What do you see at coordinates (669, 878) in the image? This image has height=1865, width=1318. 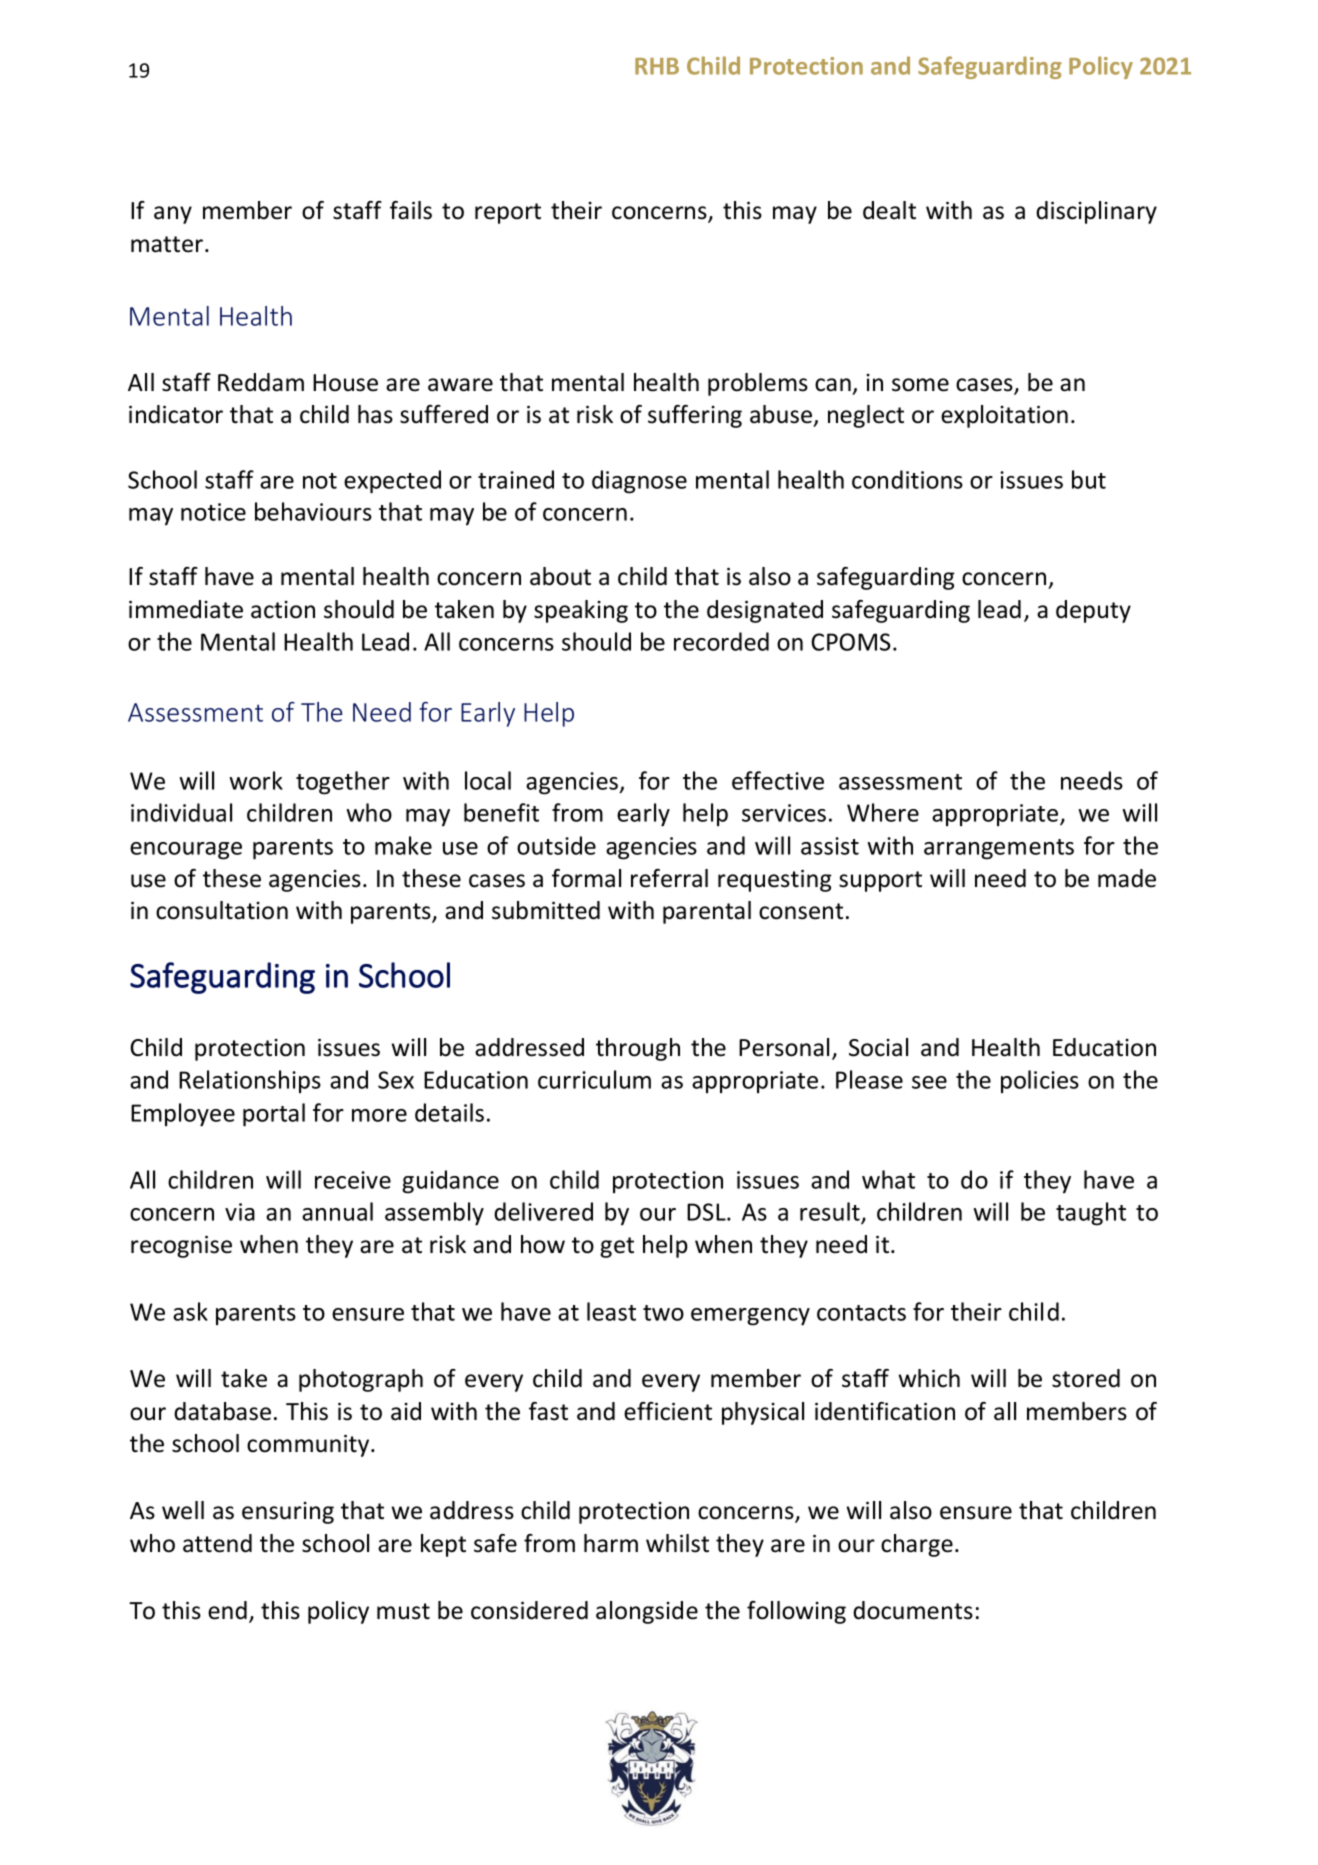 I see `referral` at bounding box center [669, 878].
